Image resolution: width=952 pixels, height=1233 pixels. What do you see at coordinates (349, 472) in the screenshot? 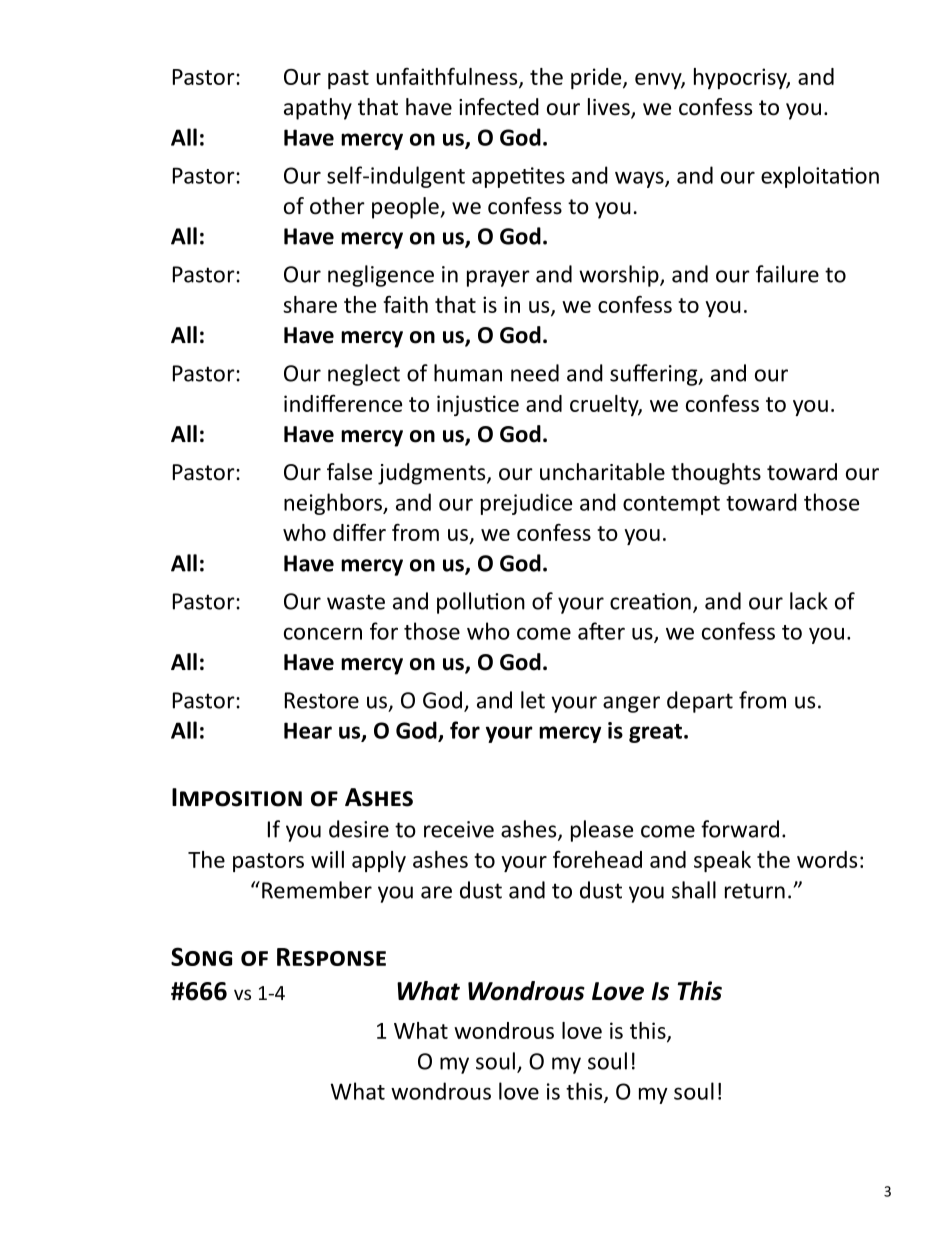
I see `false` at bounding box center [349, 472].
